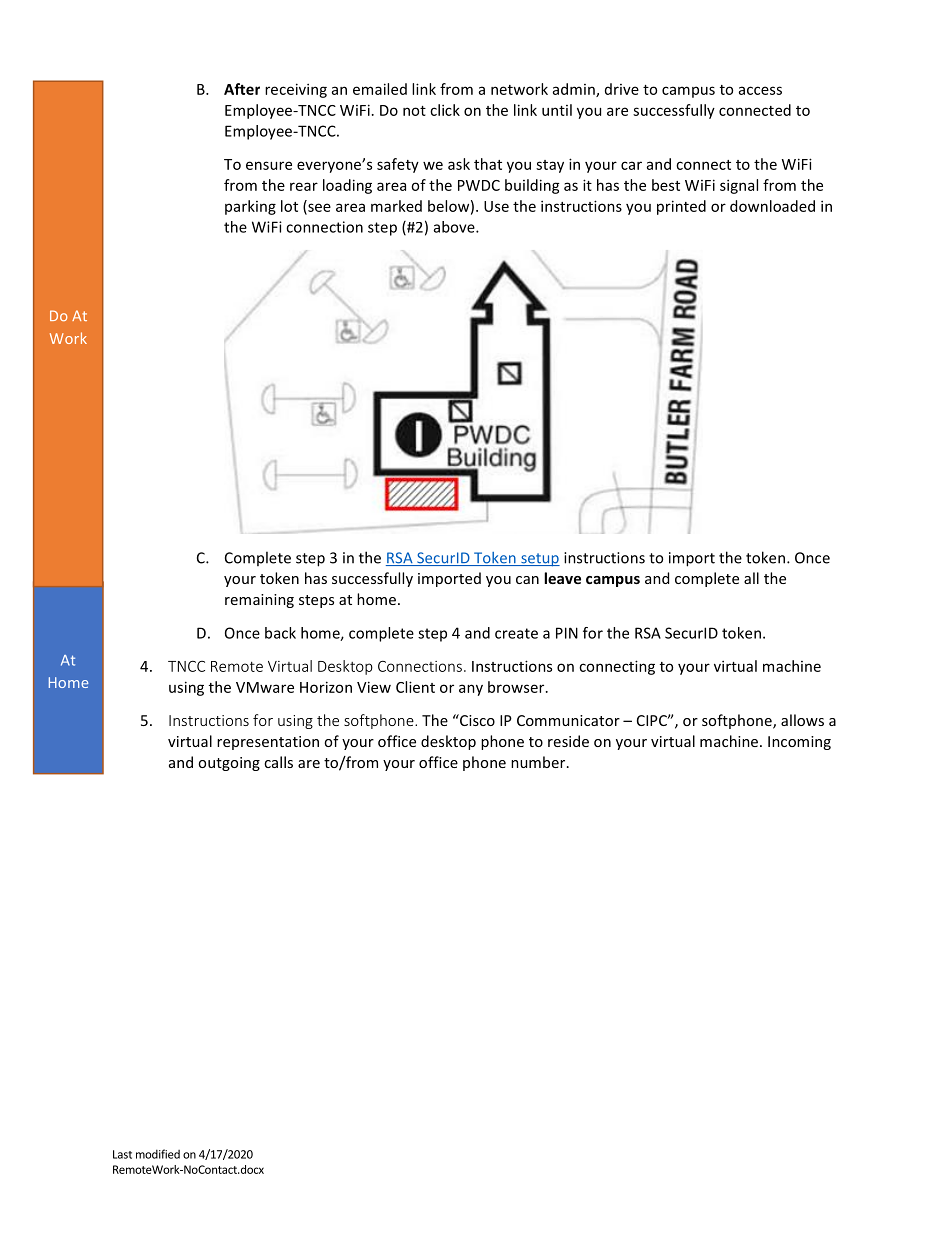 The width and height of the document is (952, 1233). Describe the element at coordinates (242, 89) in the document. I see `After` at that location.
